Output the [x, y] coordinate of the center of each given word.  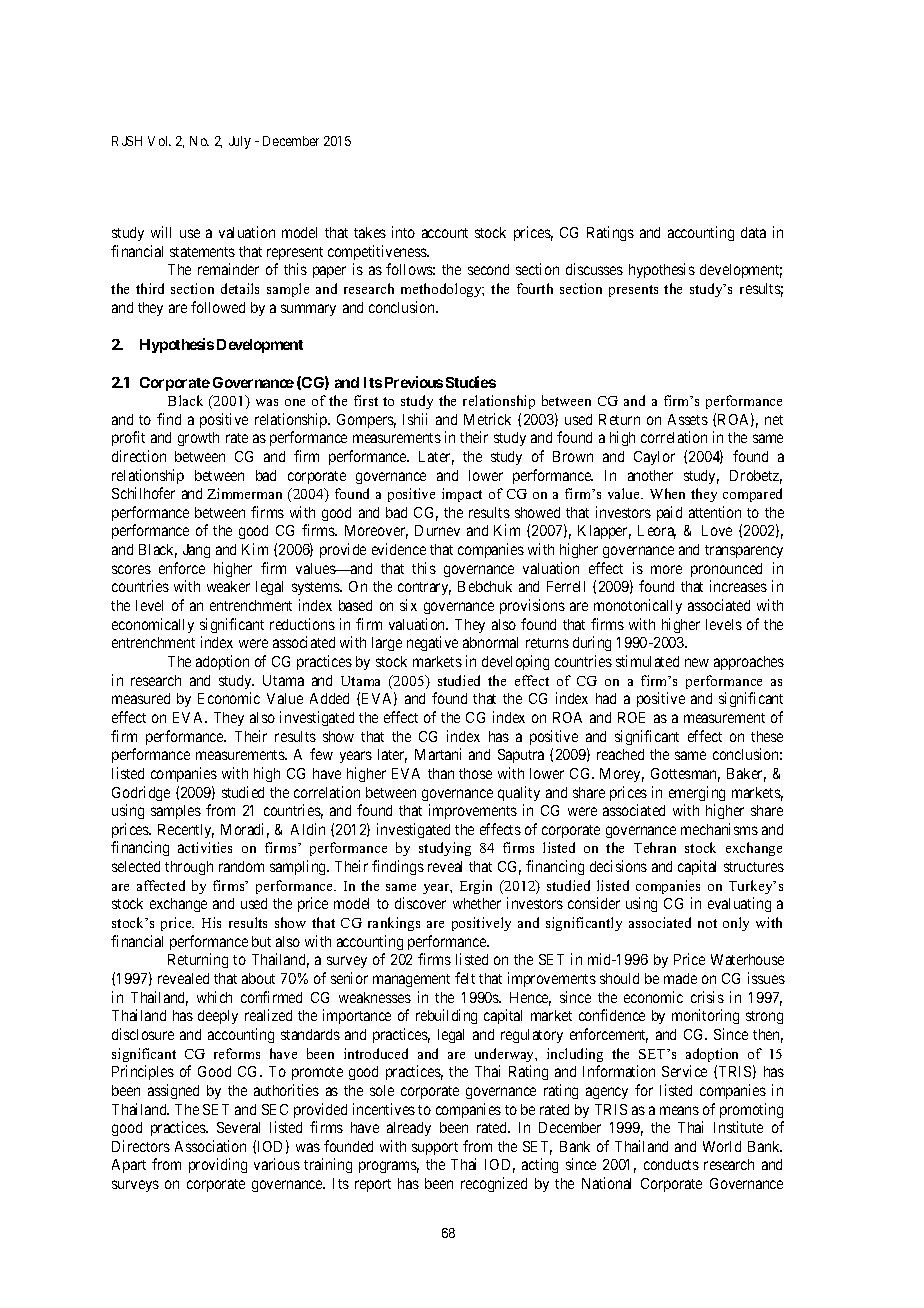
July [240, 142]
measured [141, 698]
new [697, 662]
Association [210, 1146]
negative [432, 643]
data [753, 232]
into [403, 232]
